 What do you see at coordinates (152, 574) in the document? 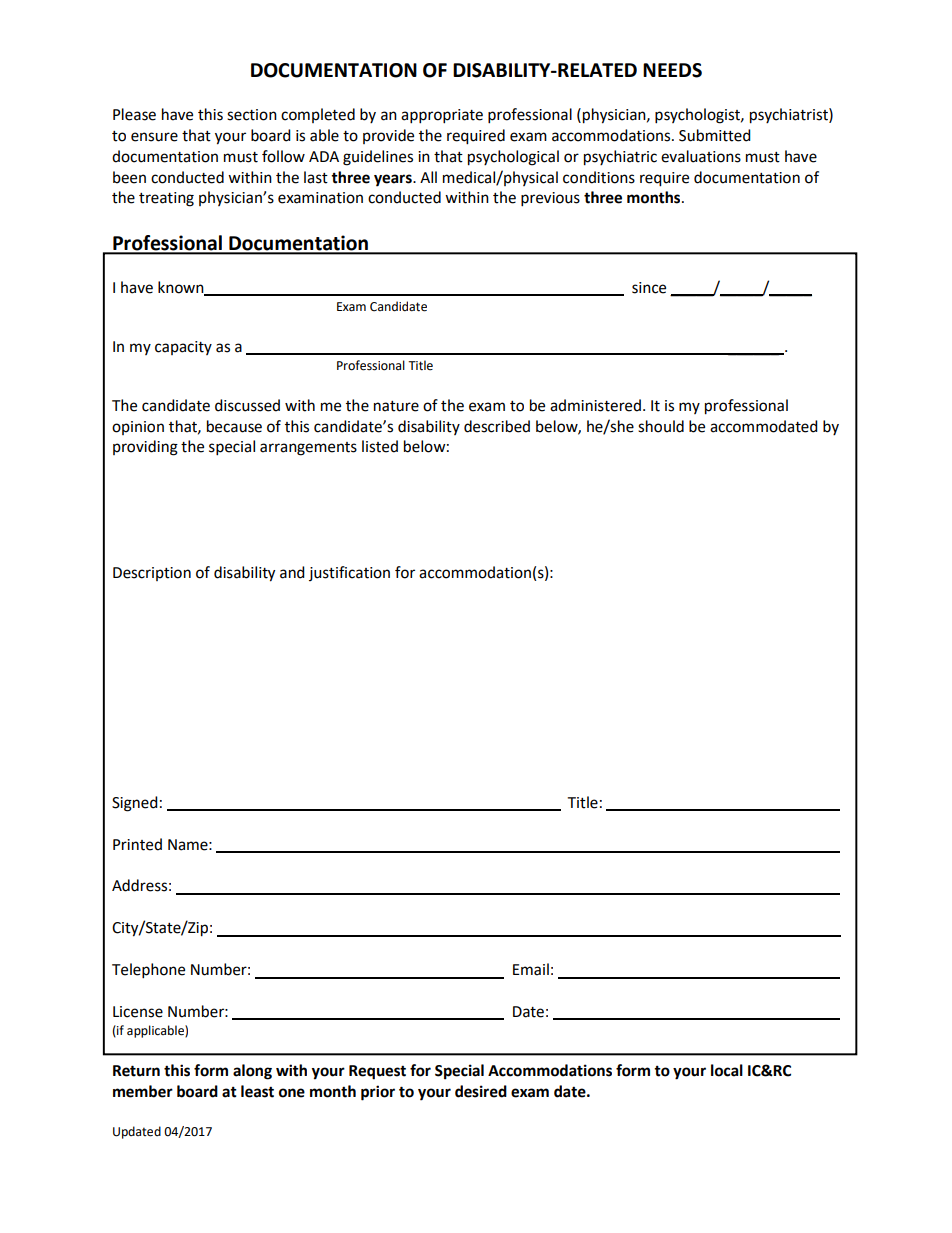
I see `Description` at bounding box center [152, 574].
